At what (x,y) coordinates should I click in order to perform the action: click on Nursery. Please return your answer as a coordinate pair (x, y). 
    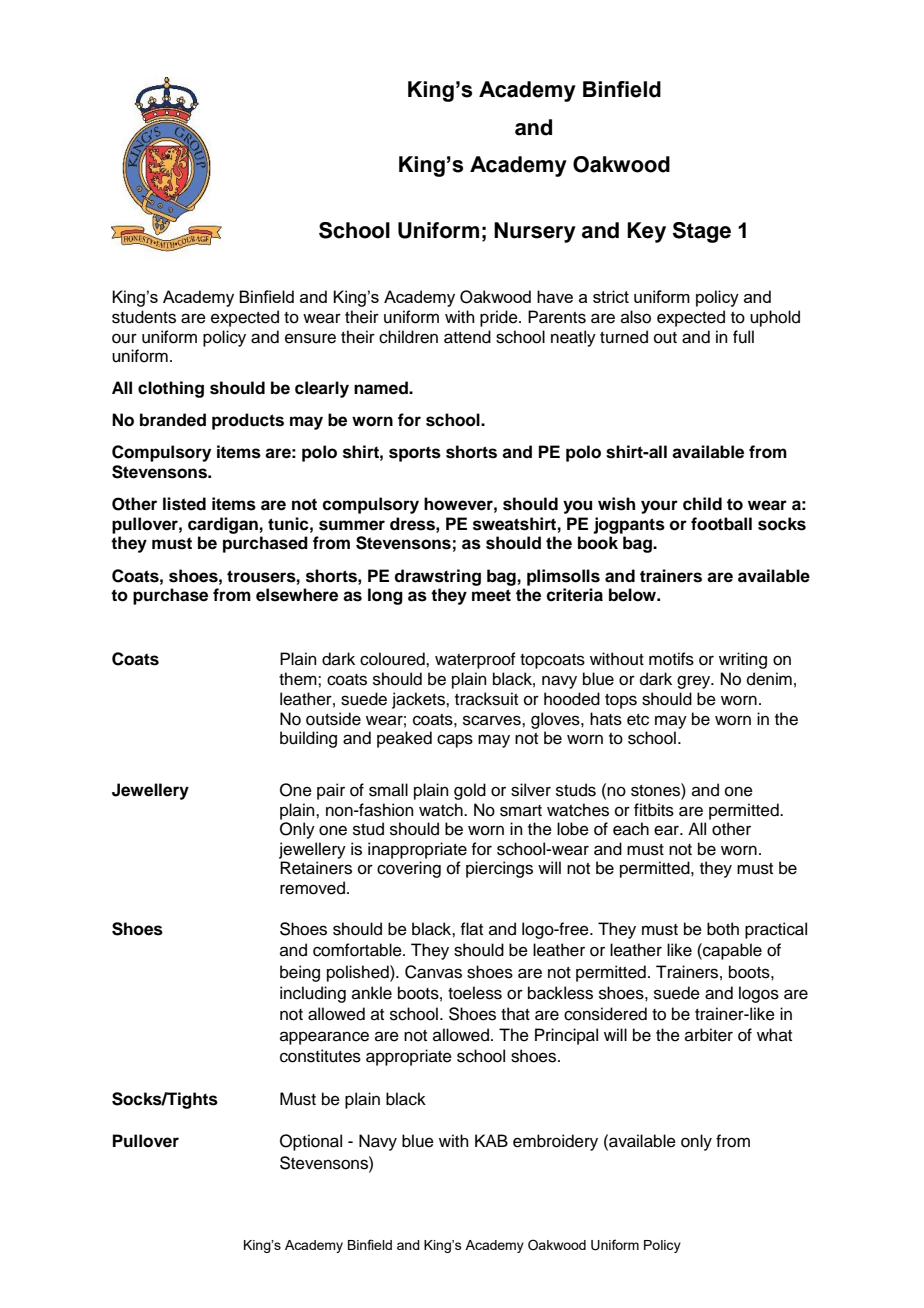
    Looking at the image, I should click on (535, 232).
